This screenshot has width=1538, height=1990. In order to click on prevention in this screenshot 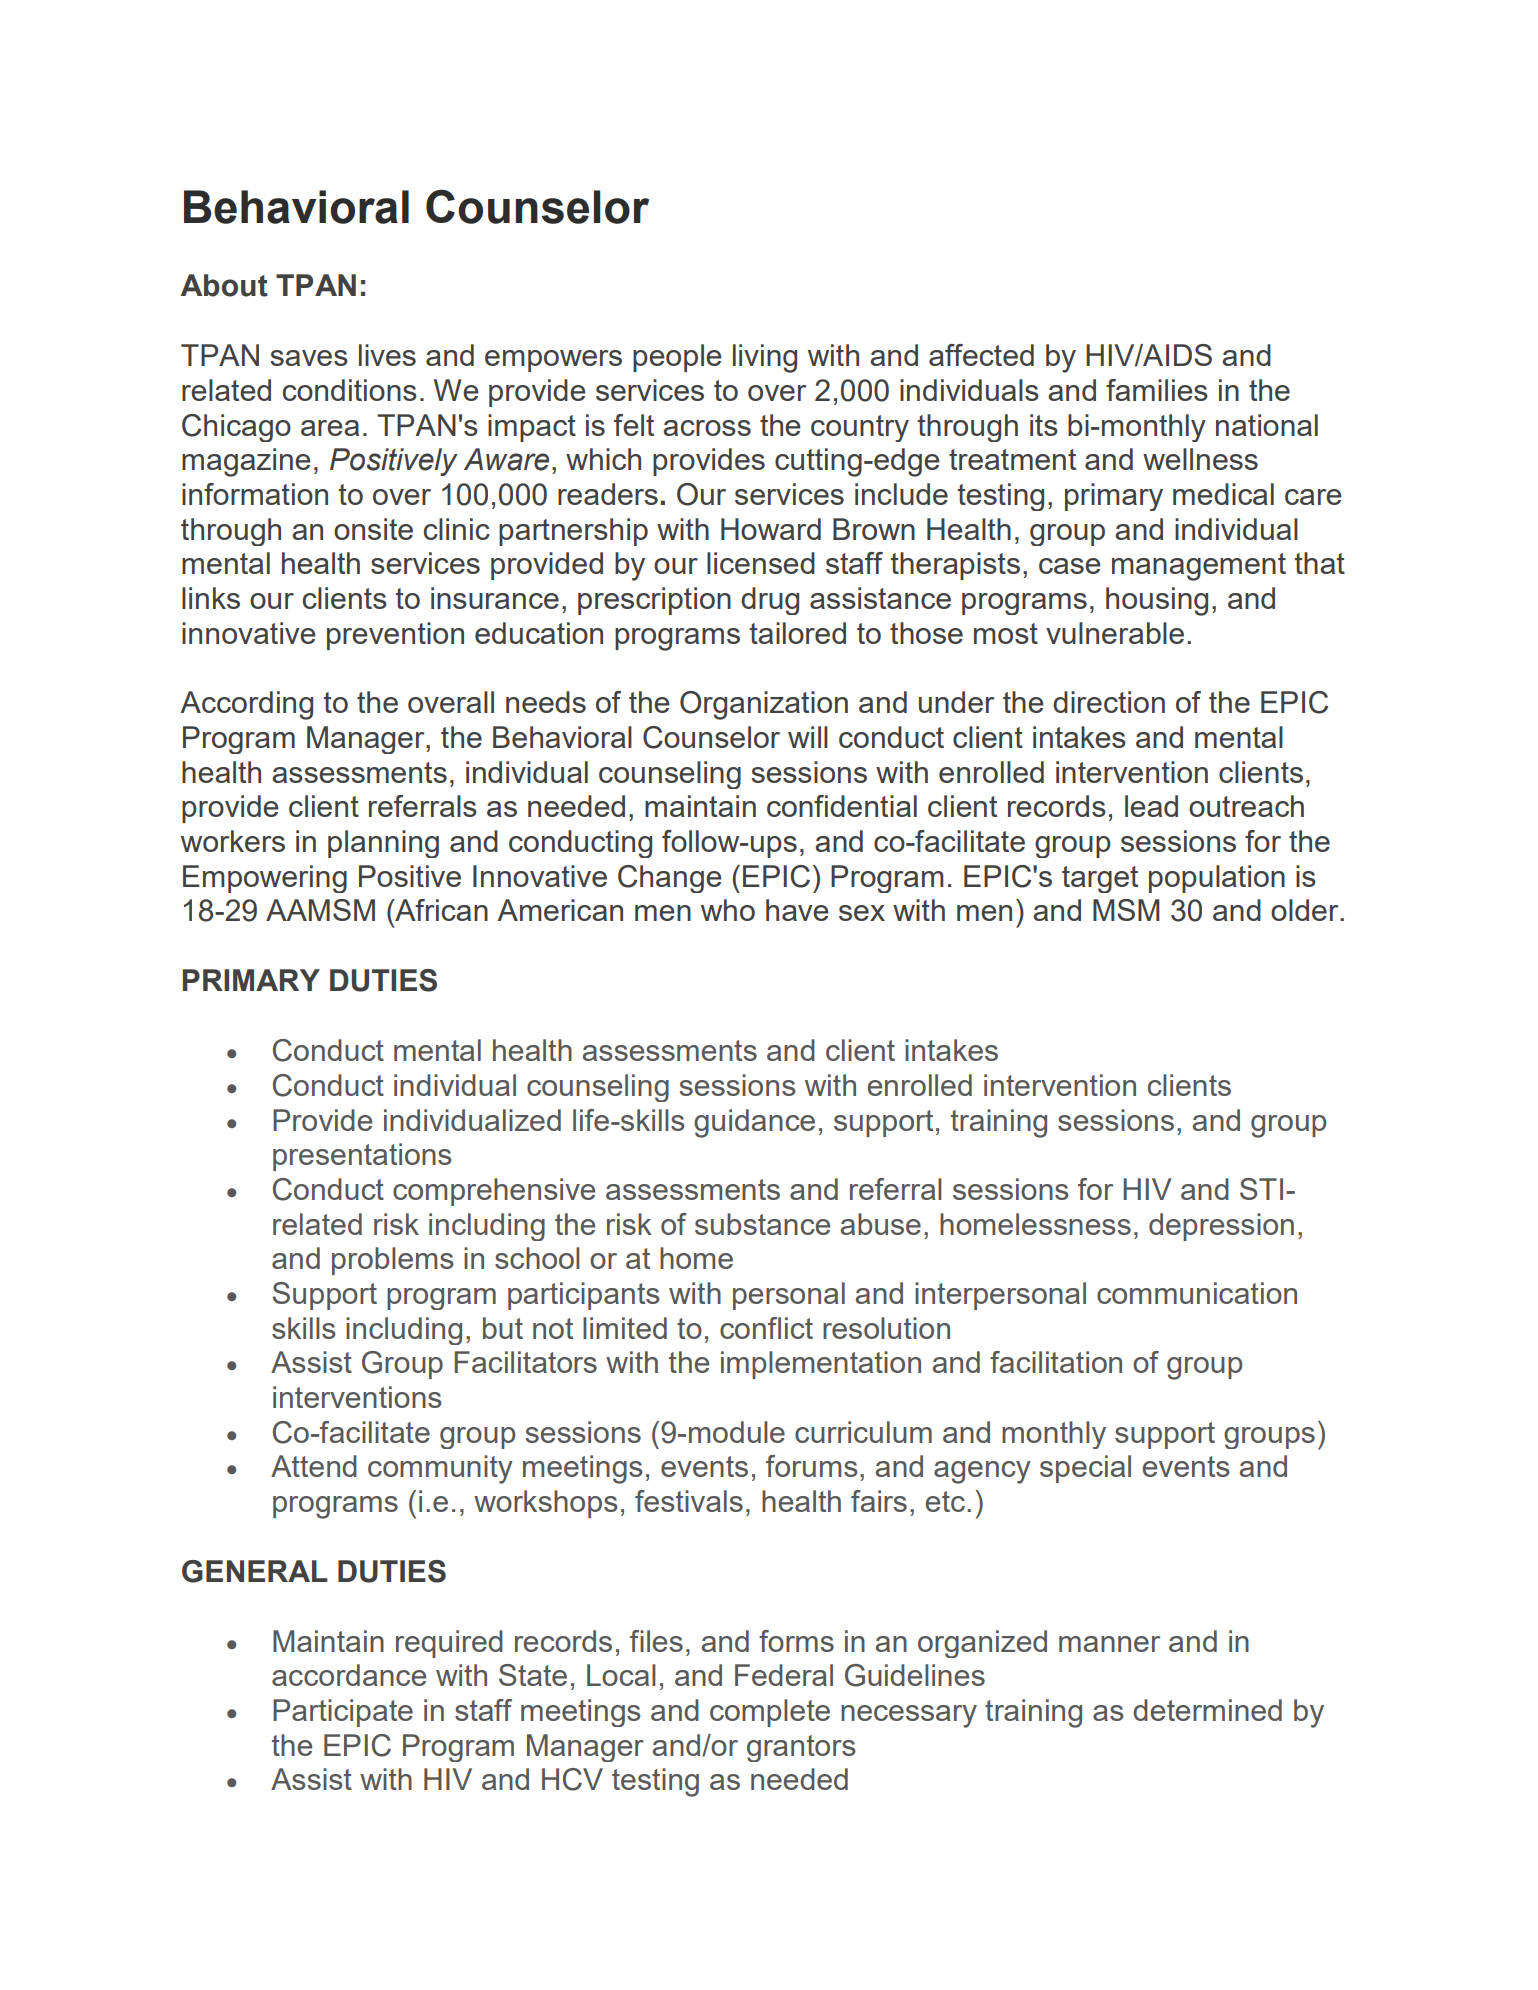, I will do `click(395, 636)`.
